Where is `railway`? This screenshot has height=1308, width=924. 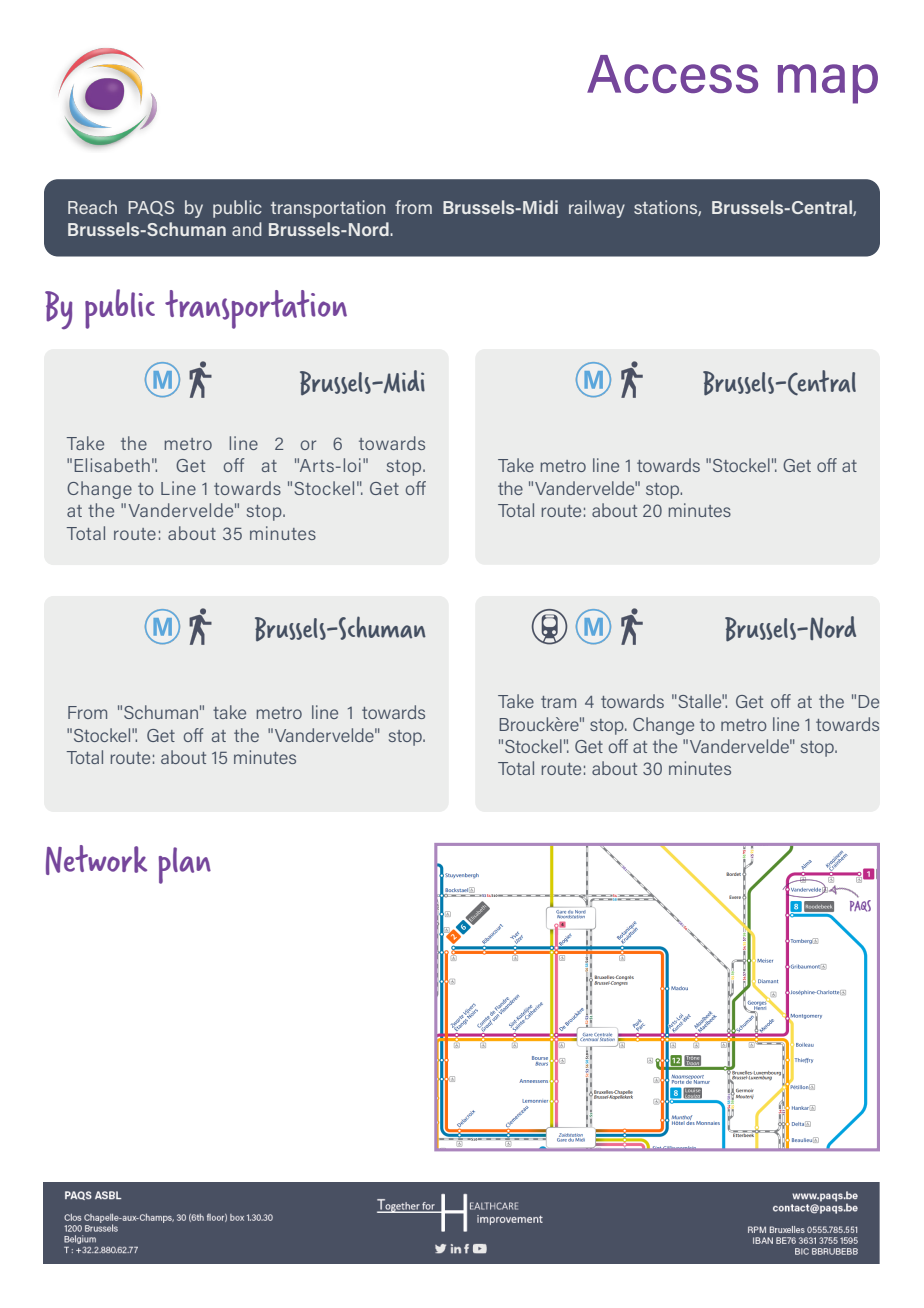
railway is located at coordinates (597, 209).
